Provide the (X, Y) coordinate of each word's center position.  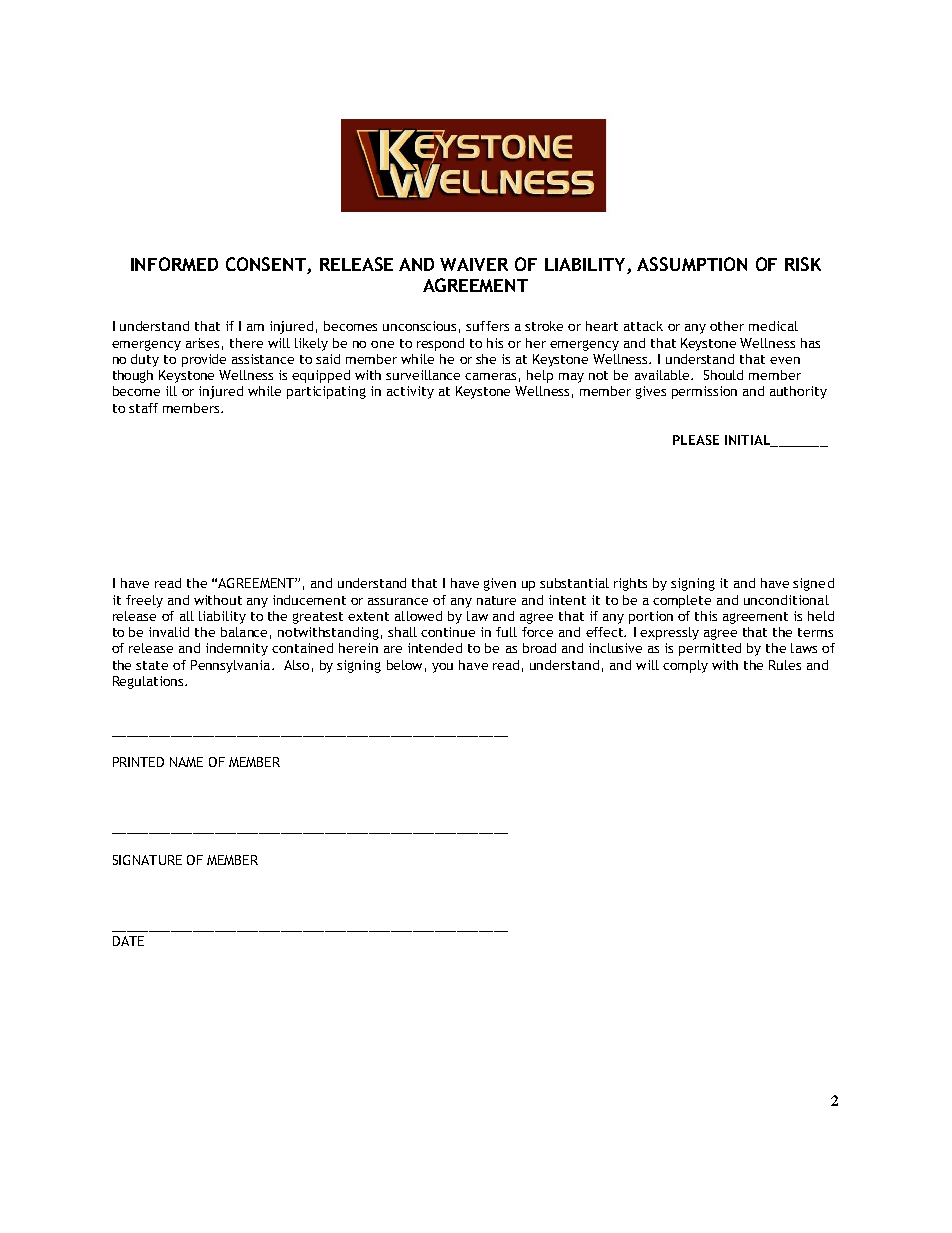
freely (144, 601)
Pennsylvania (230, 666)
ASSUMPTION (692, 264)
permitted (710, 649)
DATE (128, 941)
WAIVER (474, 264)
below (404, 665)
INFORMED (174, 264)
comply (685, 666)
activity (410, 392)
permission (704, 392)
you (442, 668)
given (500, 584)
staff (143, 408)
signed (813, 584)
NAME (186, 762)
